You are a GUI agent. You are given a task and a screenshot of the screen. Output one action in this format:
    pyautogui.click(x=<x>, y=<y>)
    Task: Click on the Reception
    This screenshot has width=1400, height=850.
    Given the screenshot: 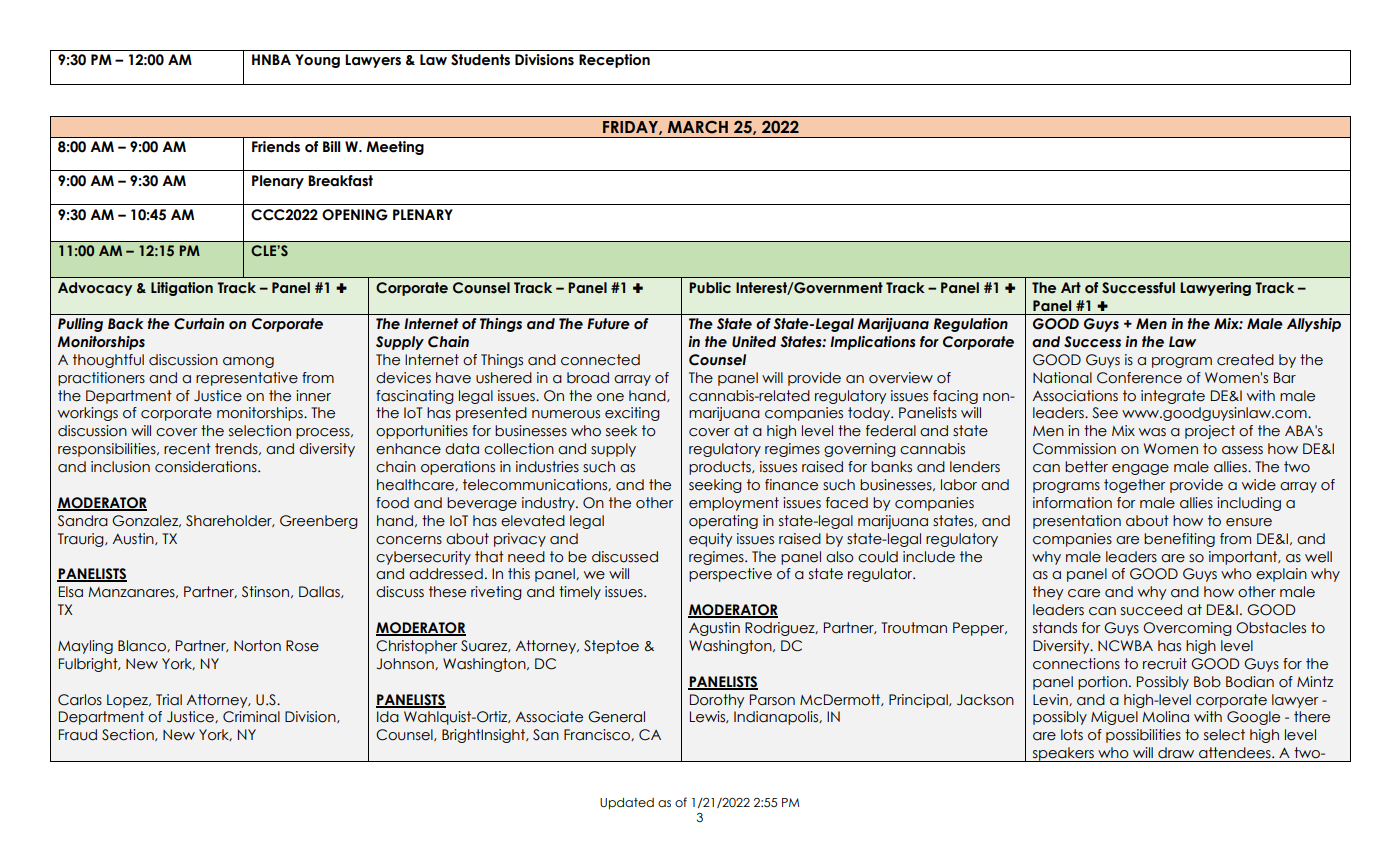 What is the action you would take?
    pyautogui.click(x=614, y=61)
